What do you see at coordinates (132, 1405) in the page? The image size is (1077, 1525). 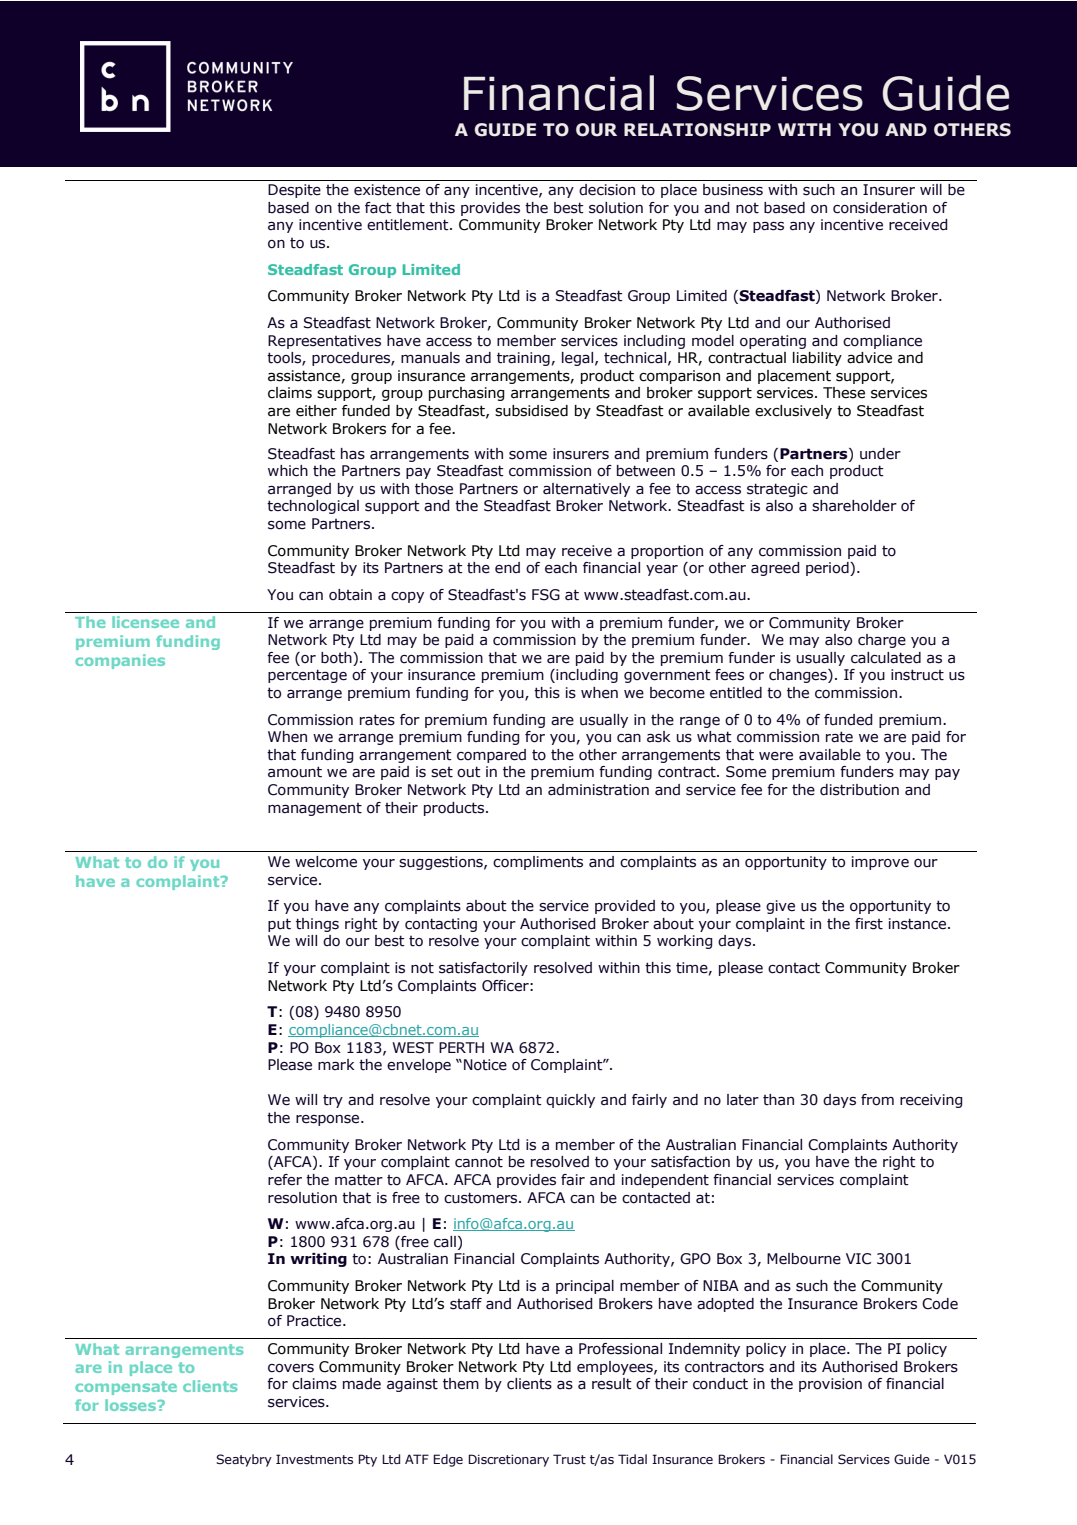 I see `losses` at bounding box center [132, 1405].
